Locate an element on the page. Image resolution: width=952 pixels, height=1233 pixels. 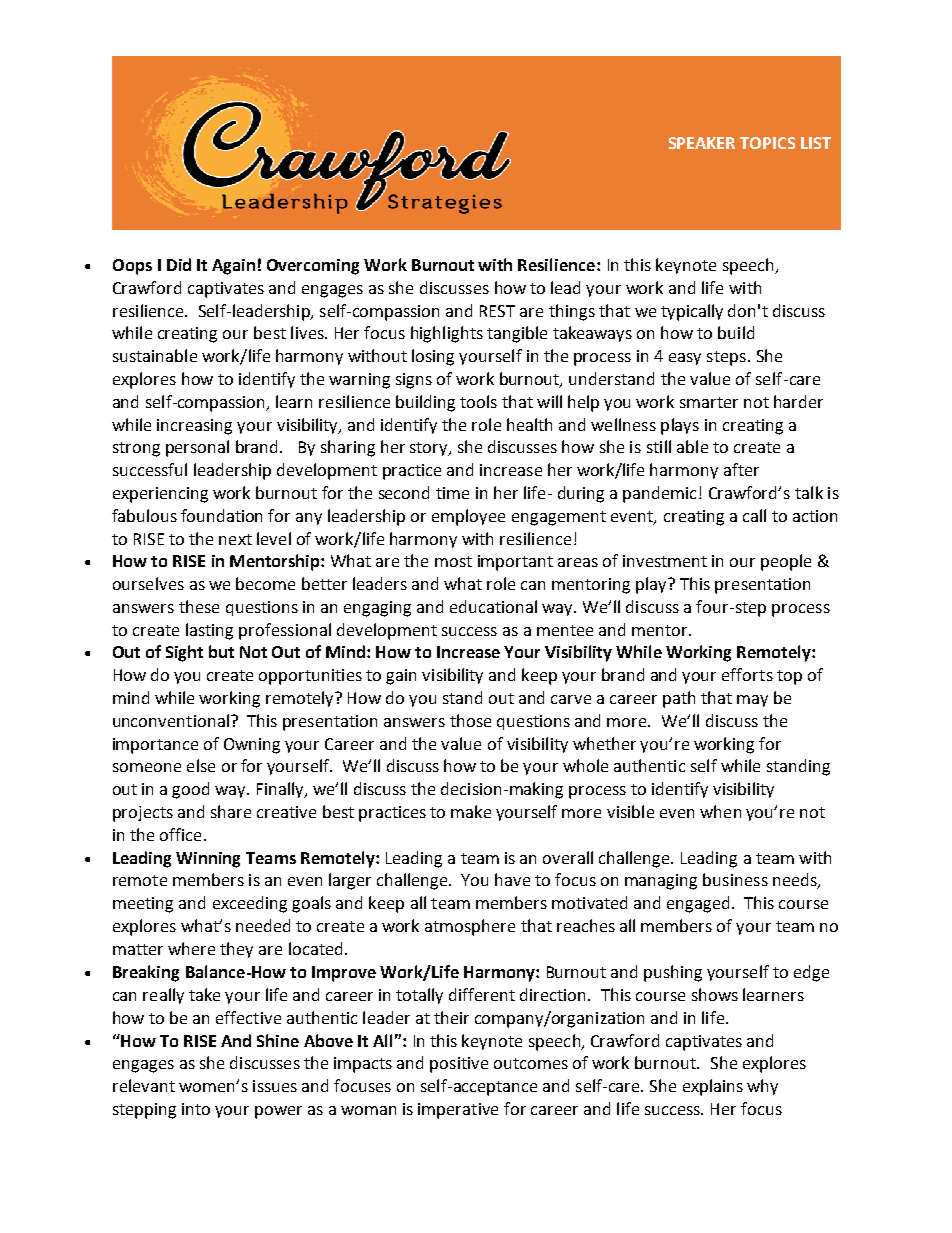
educational is located at coordinates (493, 606).
